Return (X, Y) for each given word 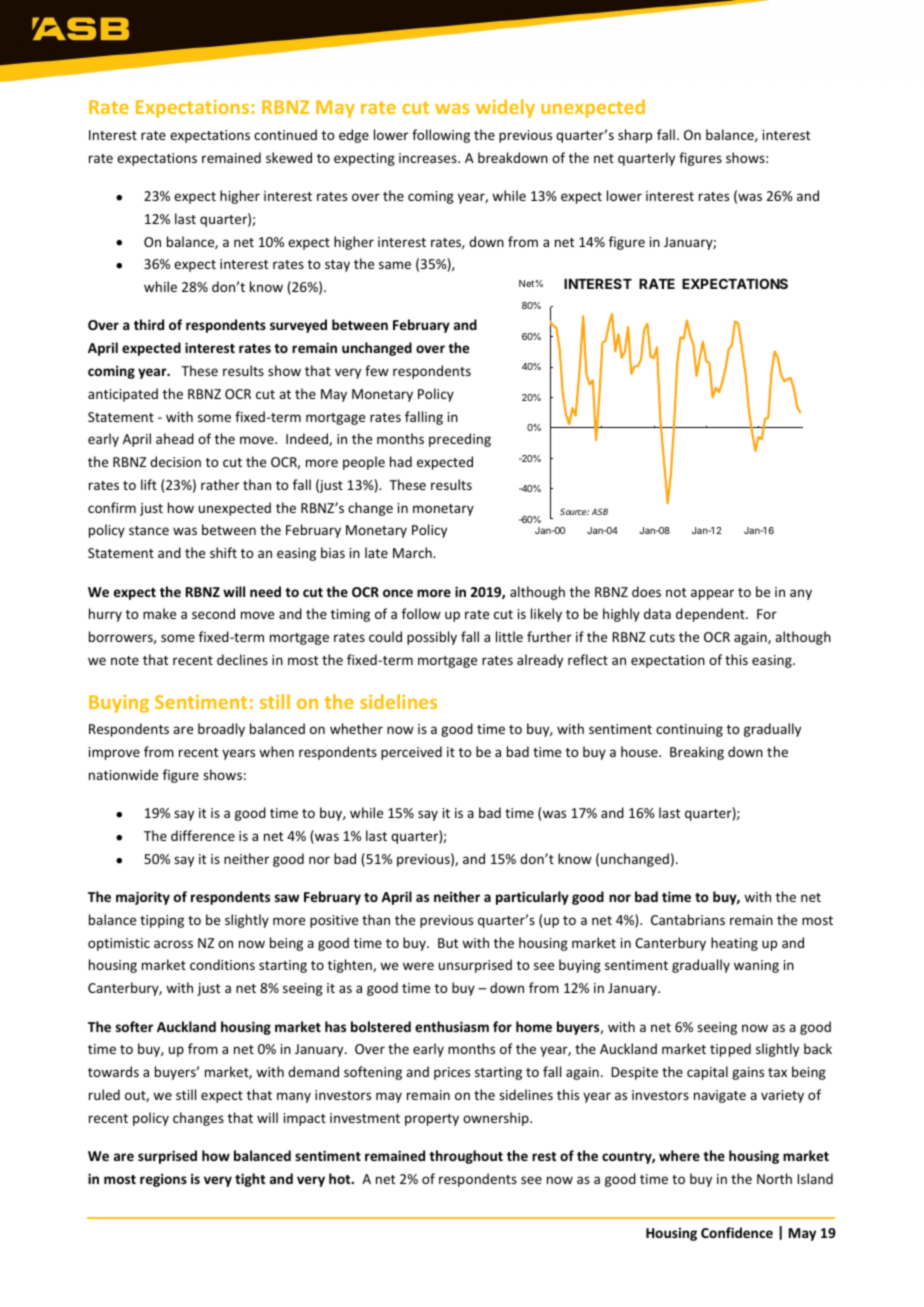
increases (429, 158)
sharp (635, 136)
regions (163, 1180)
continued (285, 134)
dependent (711, 615)
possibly (432, 638)
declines (242, 659)
